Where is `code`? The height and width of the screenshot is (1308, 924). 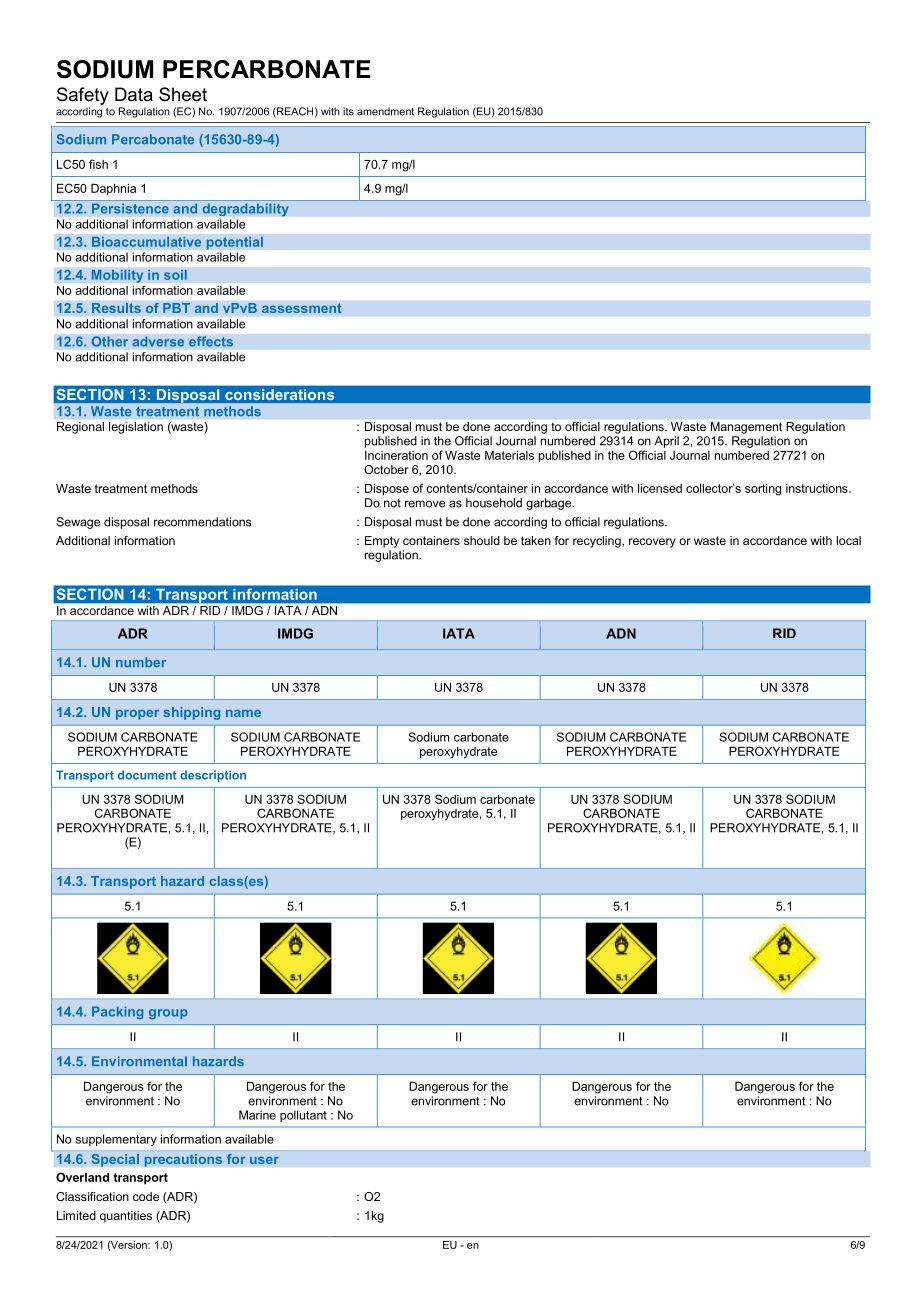 code is located at coordinates (146, 1196).
